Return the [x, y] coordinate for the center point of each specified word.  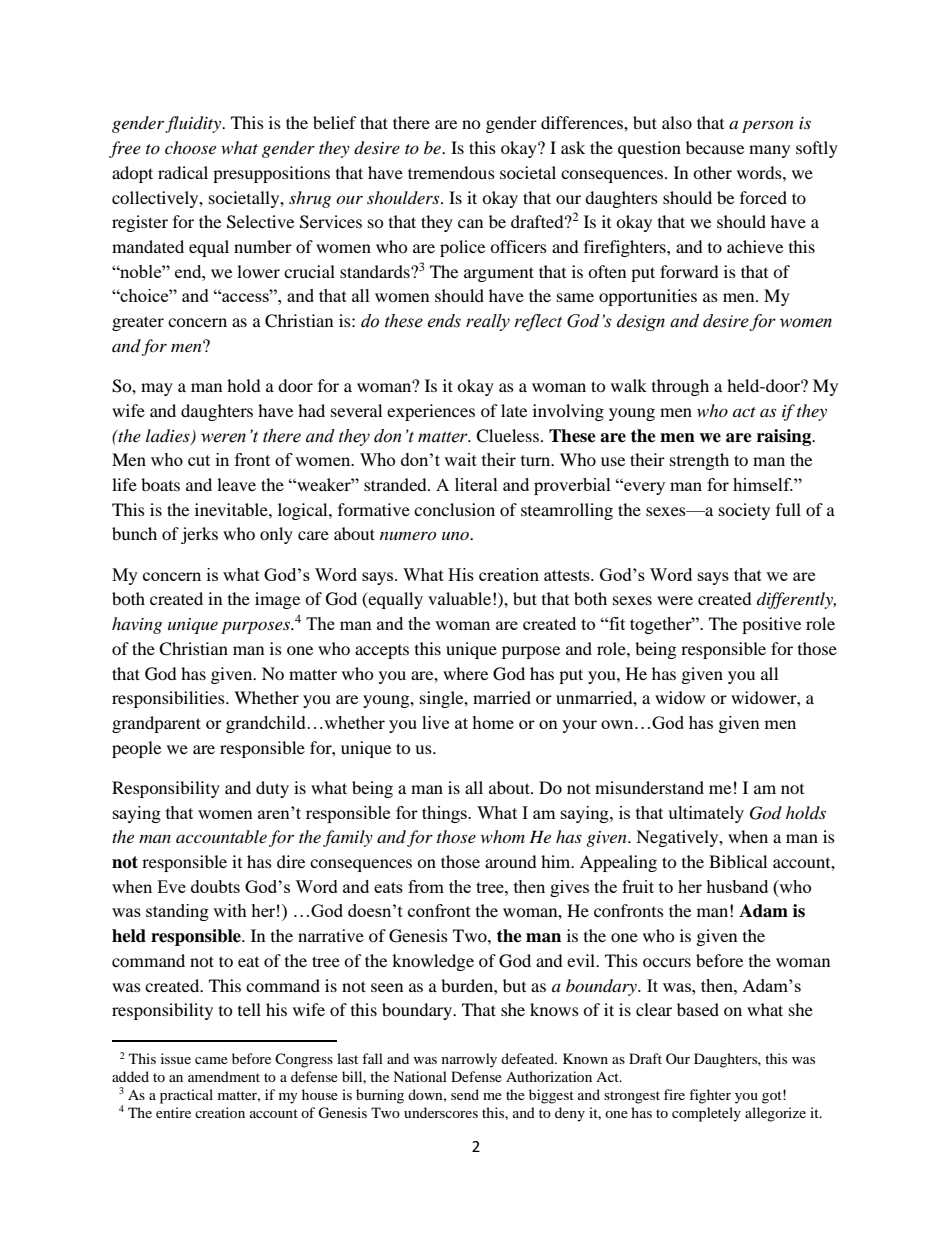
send [465, 1094]
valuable [459, 598]
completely [706, 1114]
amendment [224, 1076]
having [137, 625]
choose [190, 147]
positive [771, 625]
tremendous [451, 172]
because [715, 147]
